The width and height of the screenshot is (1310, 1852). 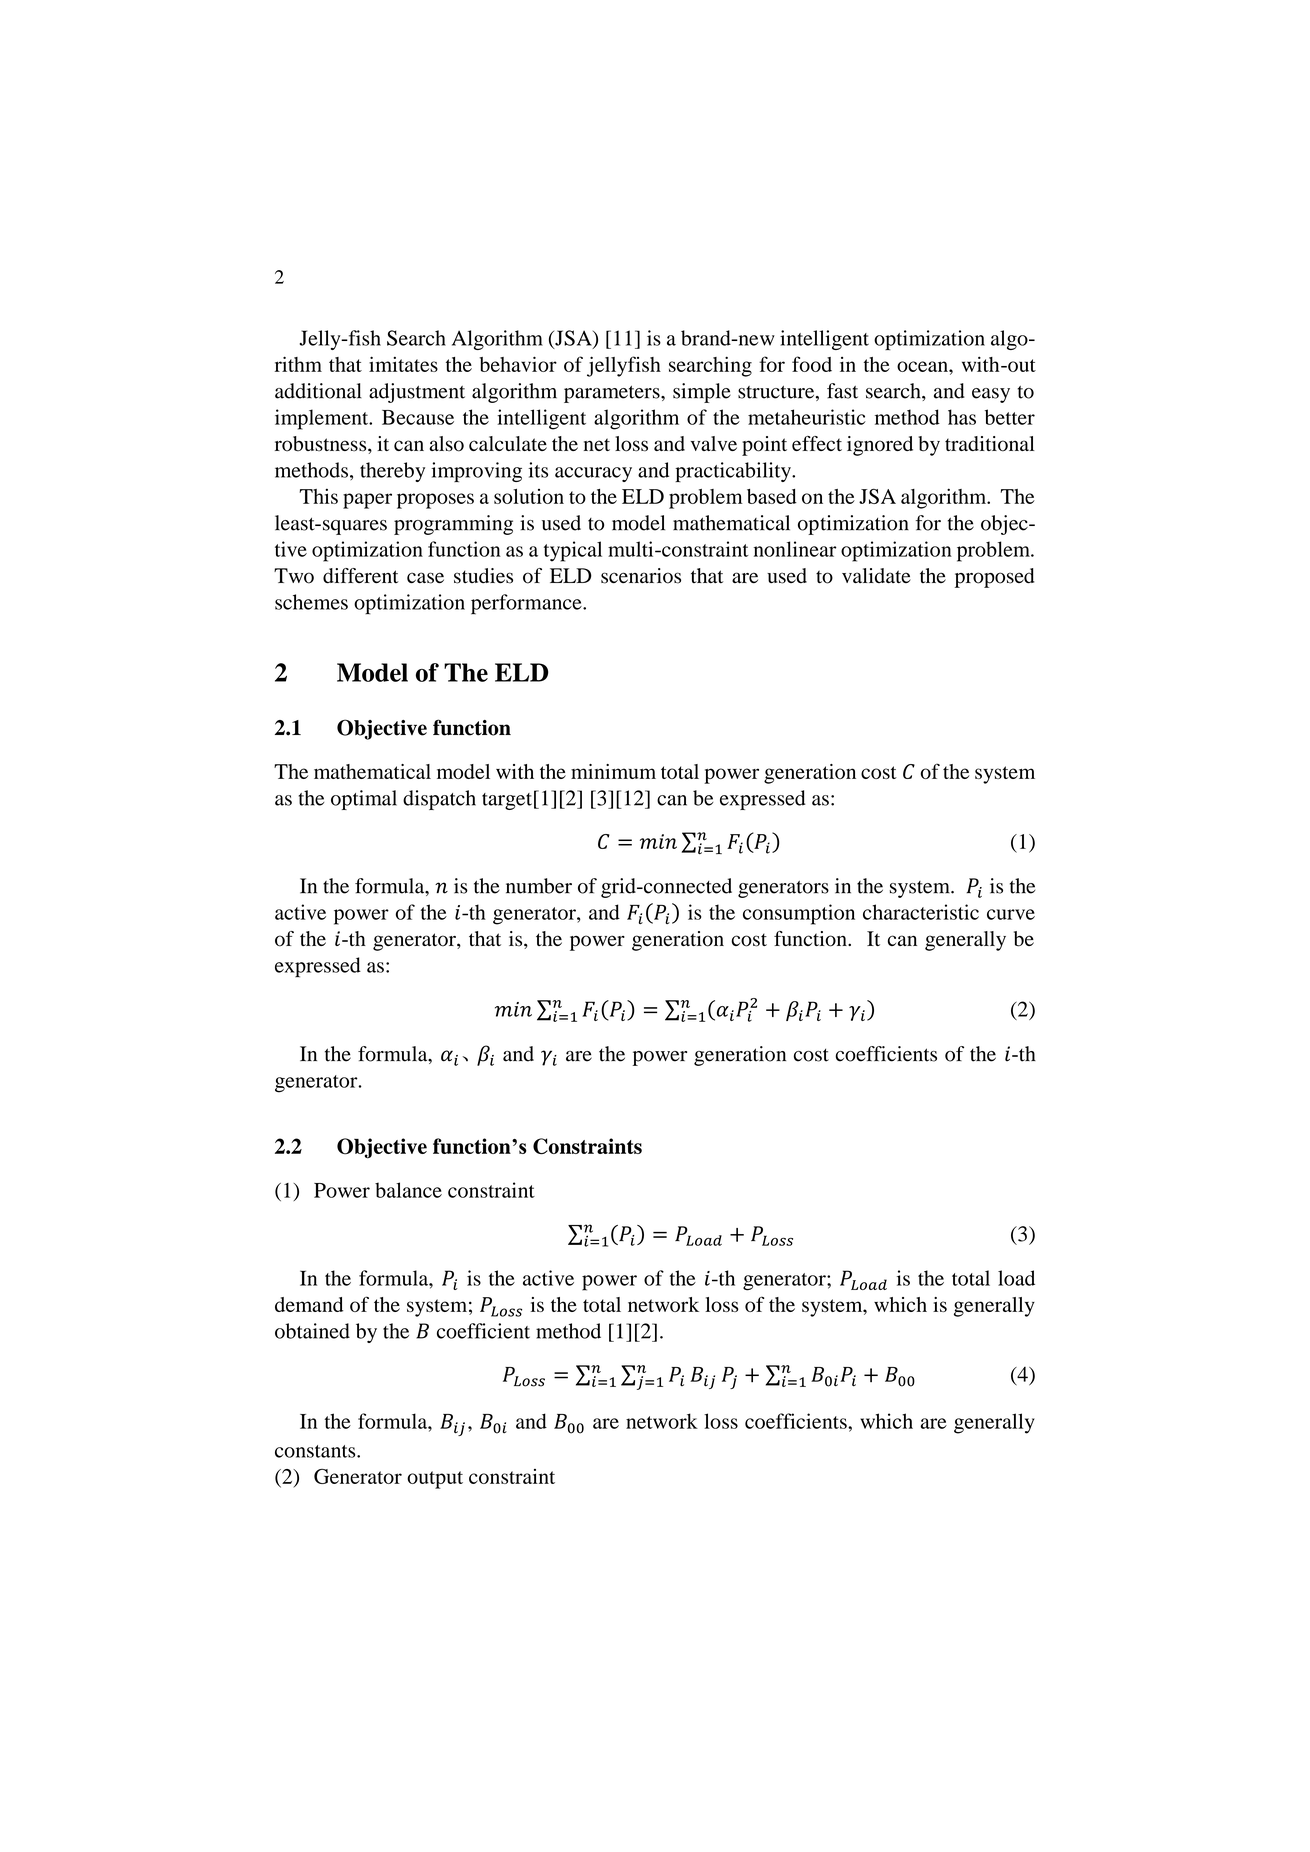 I want to click on adjustment, so click(x=417, y=393).
